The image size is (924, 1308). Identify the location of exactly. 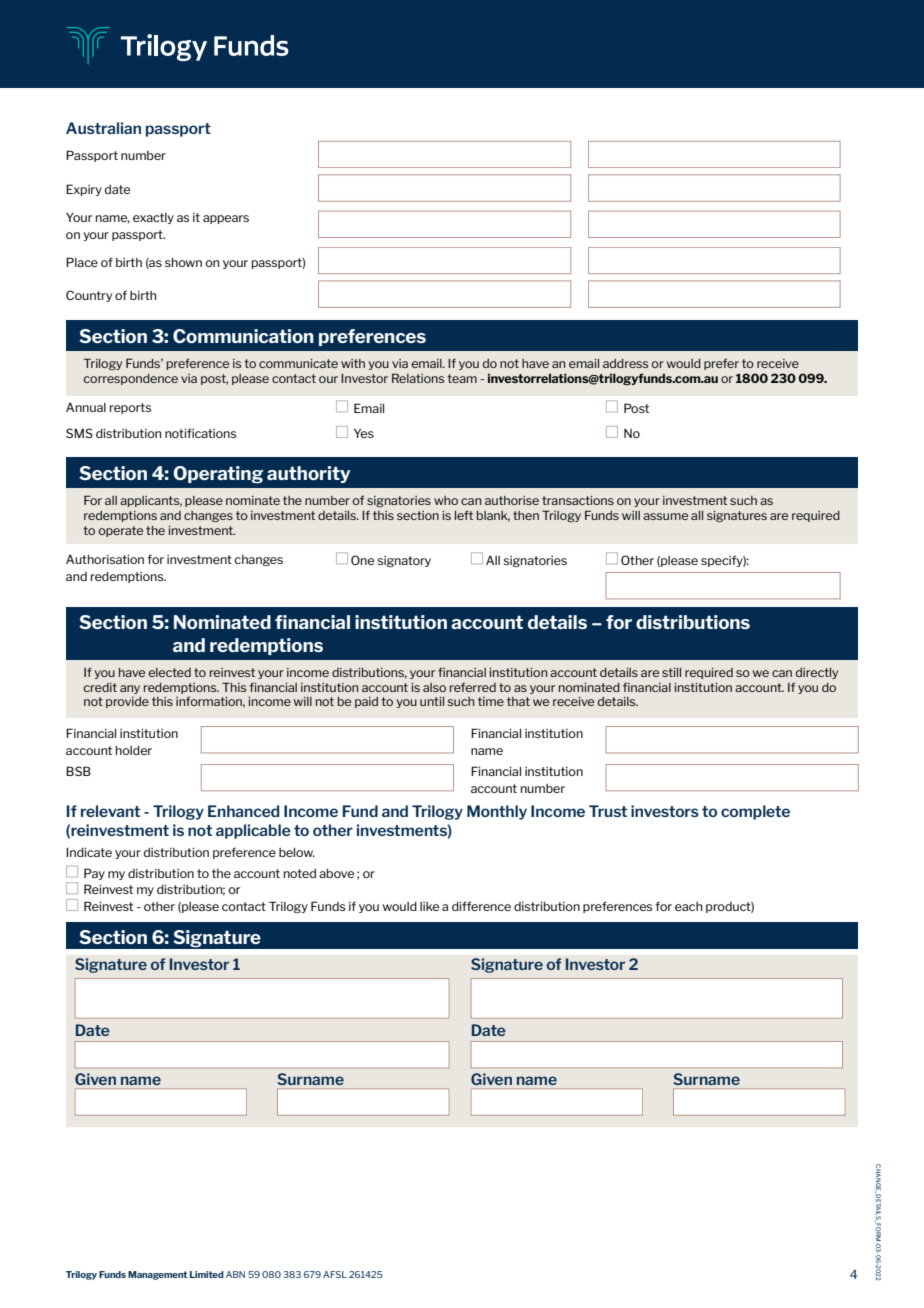
(153, 218).
